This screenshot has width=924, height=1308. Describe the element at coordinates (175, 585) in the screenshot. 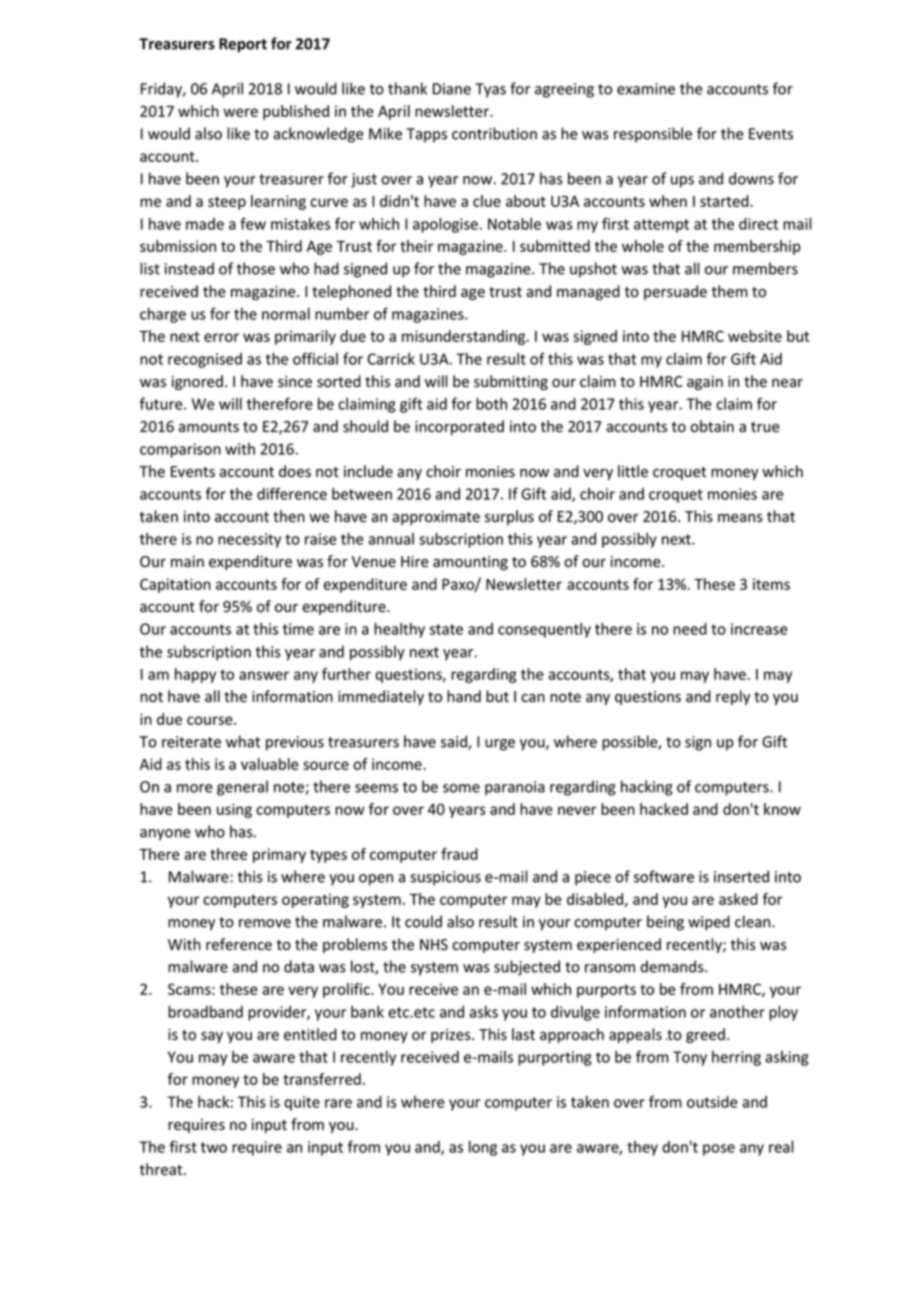

I see `Capitation` at that location.
